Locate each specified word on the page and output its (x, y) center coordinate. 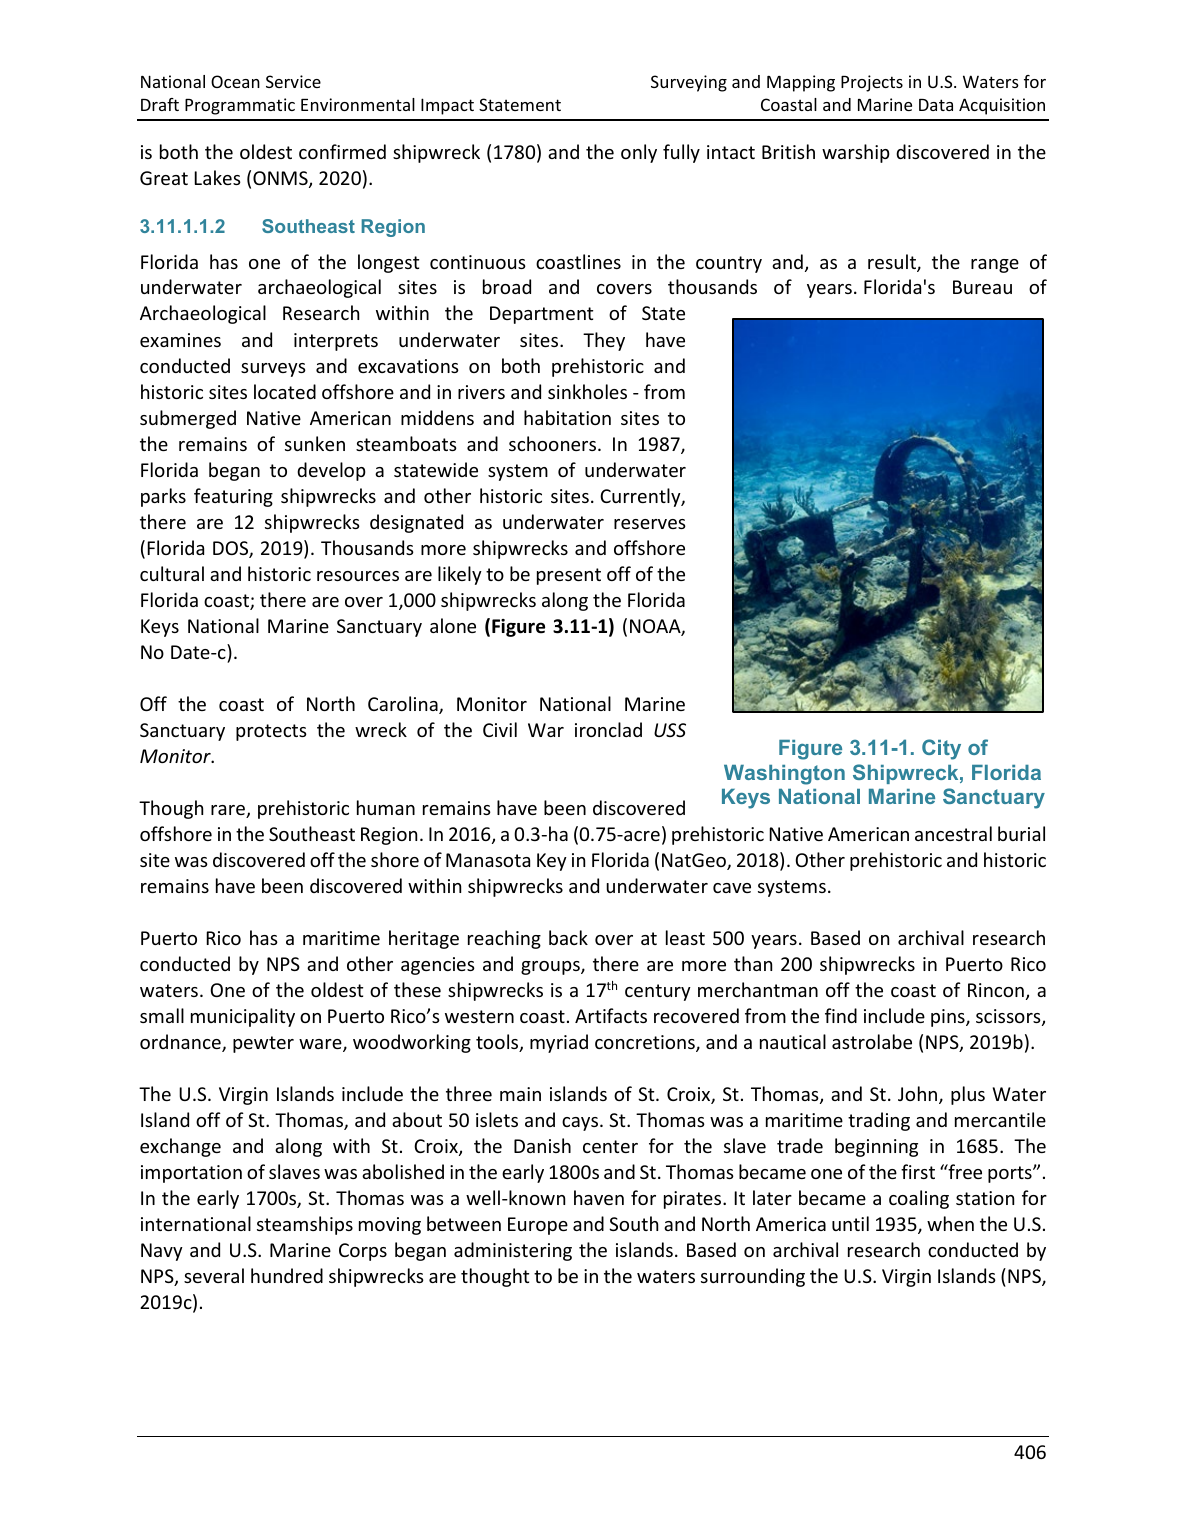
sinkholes (587, 391)
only (639, 153)
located (285, 391)
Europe (538, 1226)
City (941, 749)
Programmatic (240, 106)
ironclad (608, 729)
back (568, 937)
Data (936, 105)
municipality (243, 1017)
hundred (287, 1275)
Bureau (982, 287)
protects (271, 732)
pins (949, 1018)
